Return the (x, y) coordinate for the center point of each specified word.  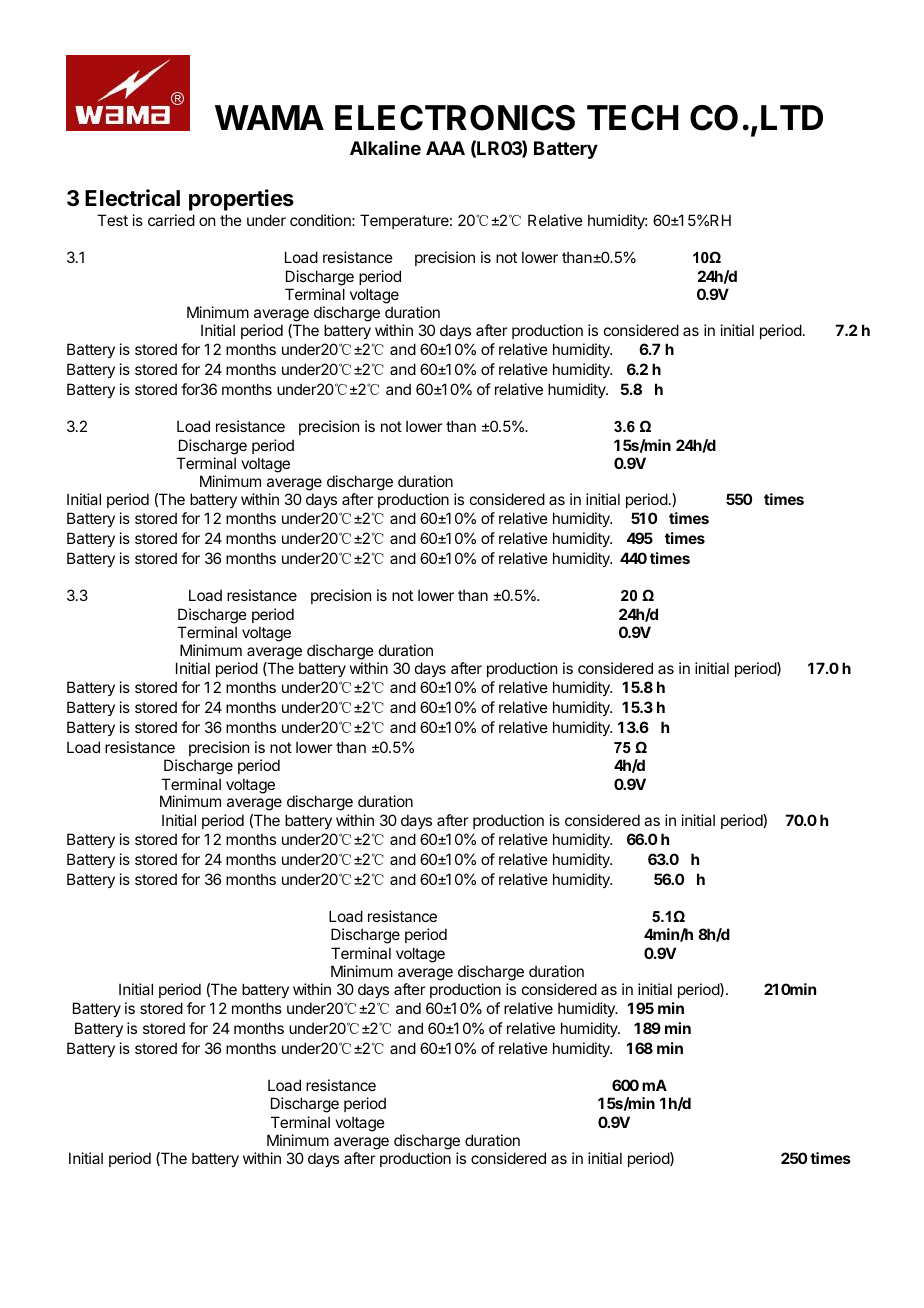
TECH (633, 118)
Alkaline (385, 148)
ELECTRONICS (455, 118)
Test (112, 220)
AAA (445, 148)
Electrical (132, 197)
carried (171, 220)
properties (241, 200)
